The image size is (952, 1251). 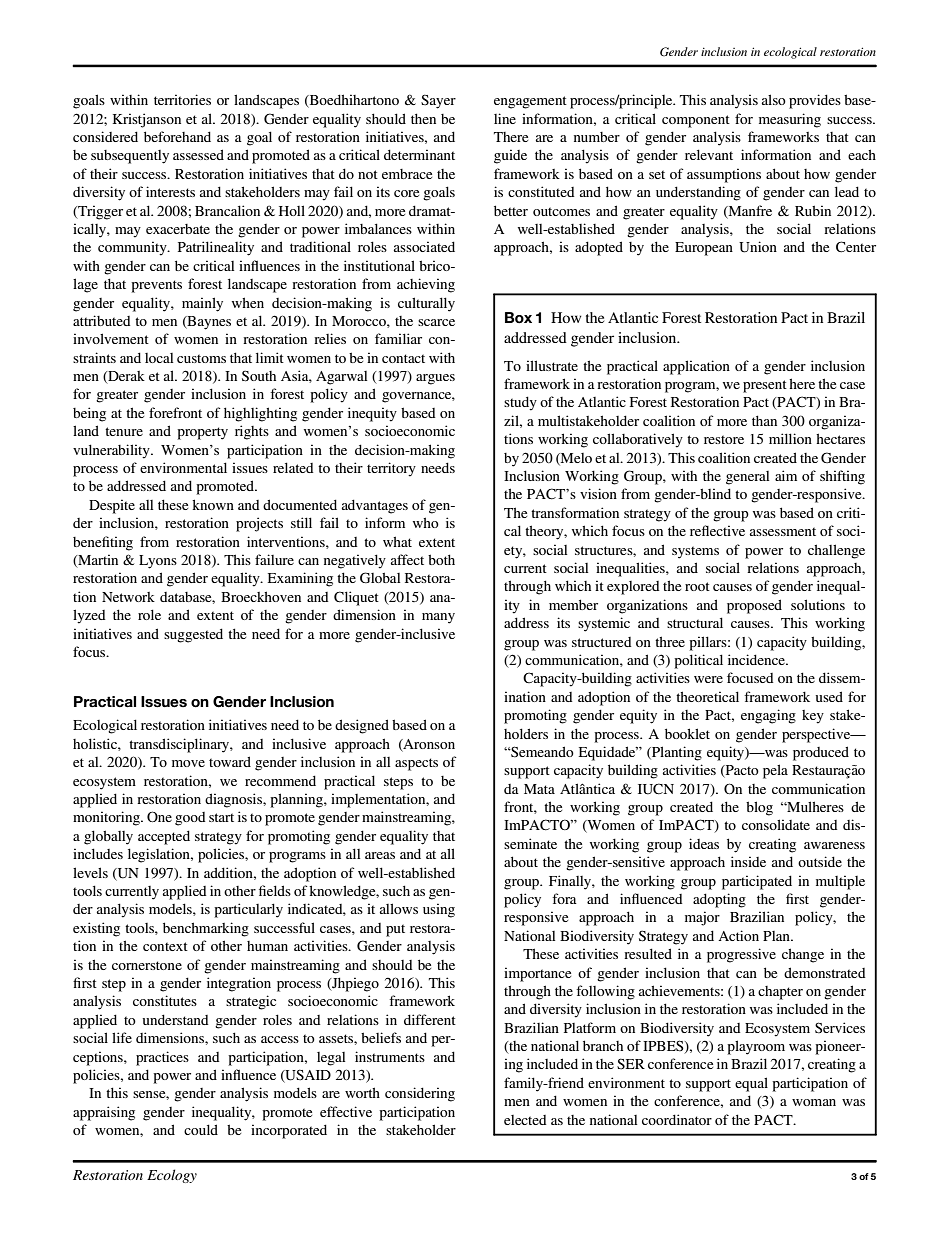 What do you see at coordinates (201, 1129) in the screenshot?
I see `could` at bounding box center [201, 1129].
